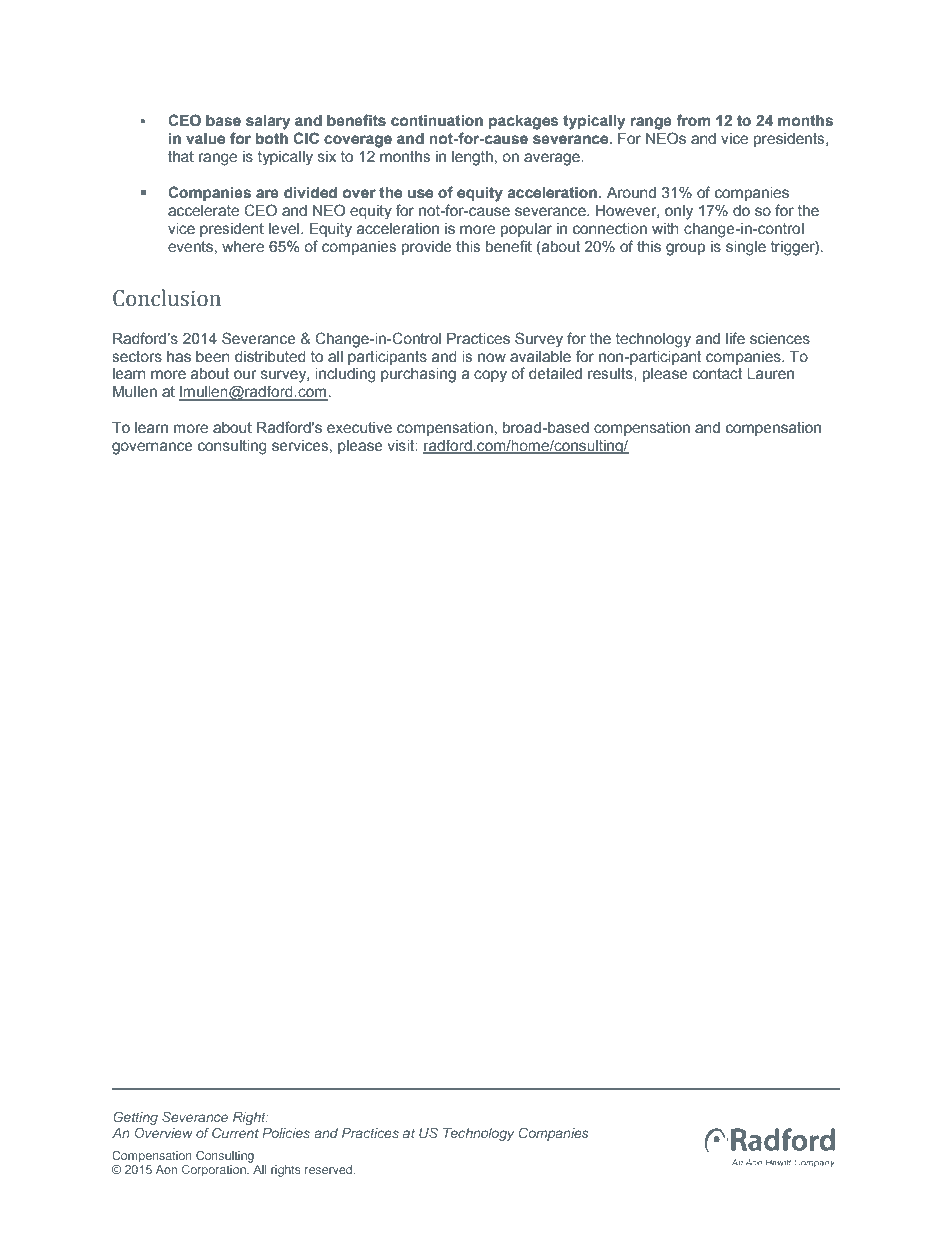  What do you see at coordinates (359, 428) in the screenshot?
I see `executive` at bounding box center [359, 428].
